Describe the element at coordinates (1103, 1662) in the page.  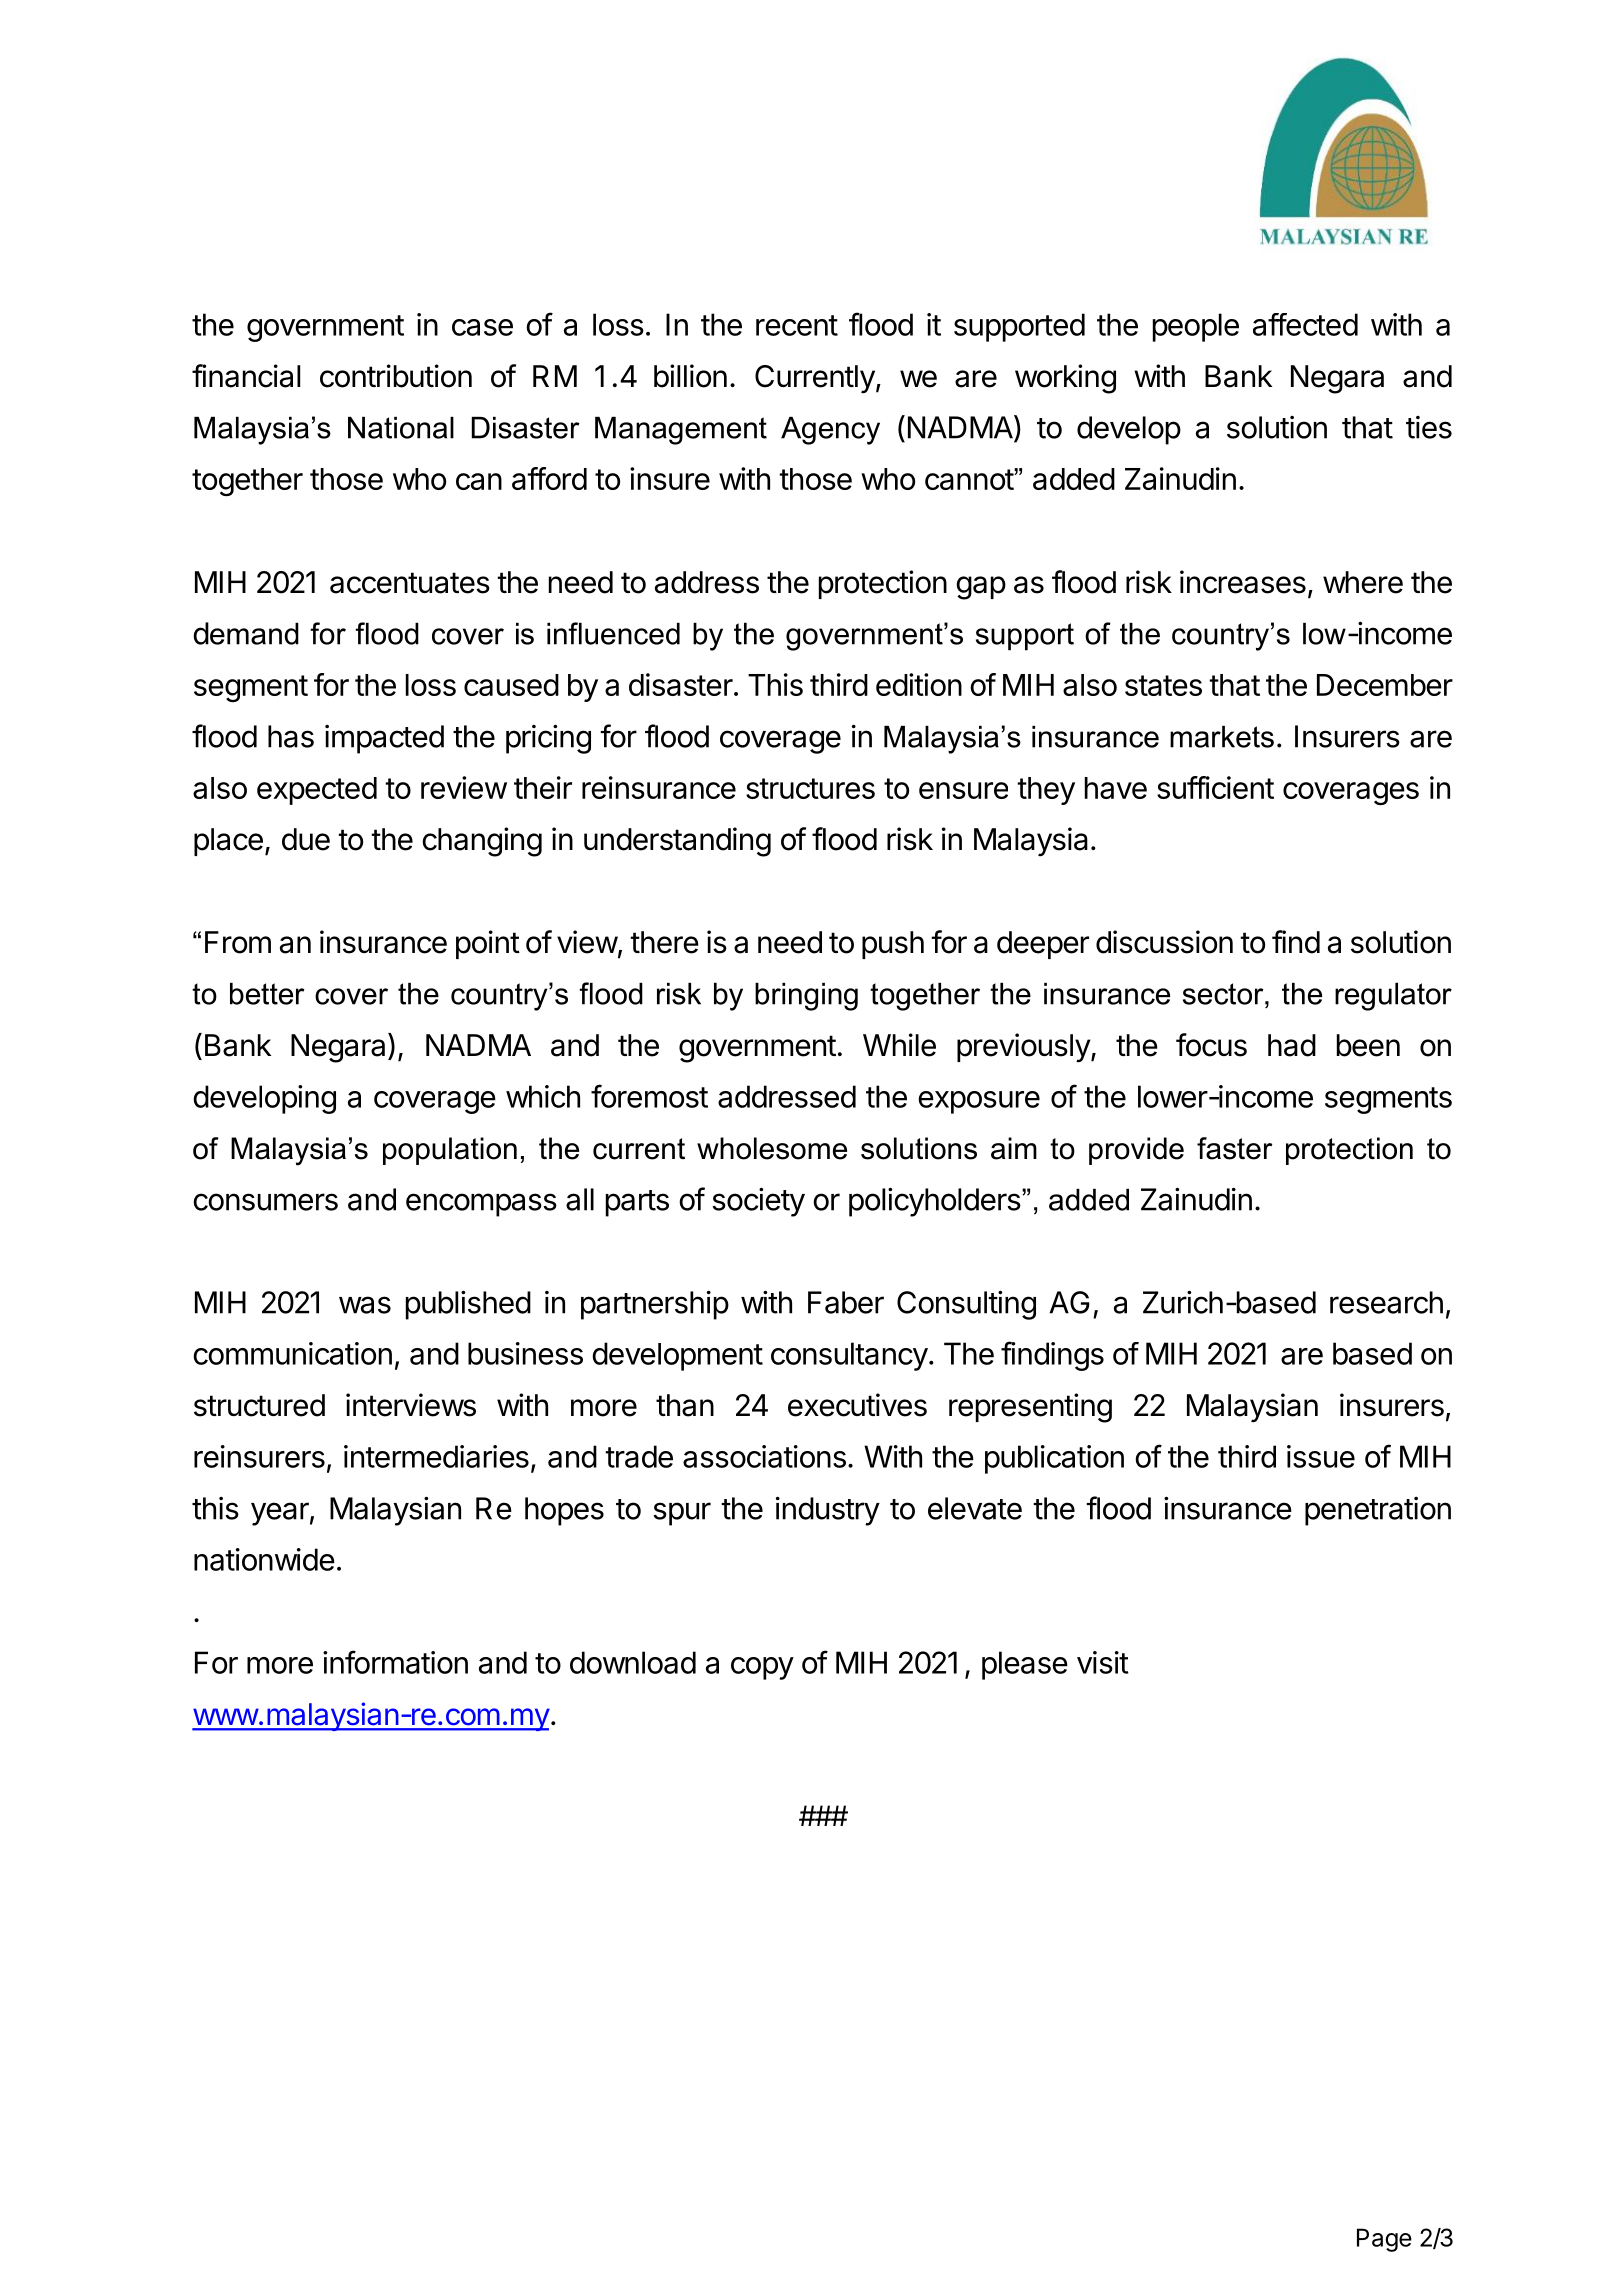
I see `visit` at that location.
